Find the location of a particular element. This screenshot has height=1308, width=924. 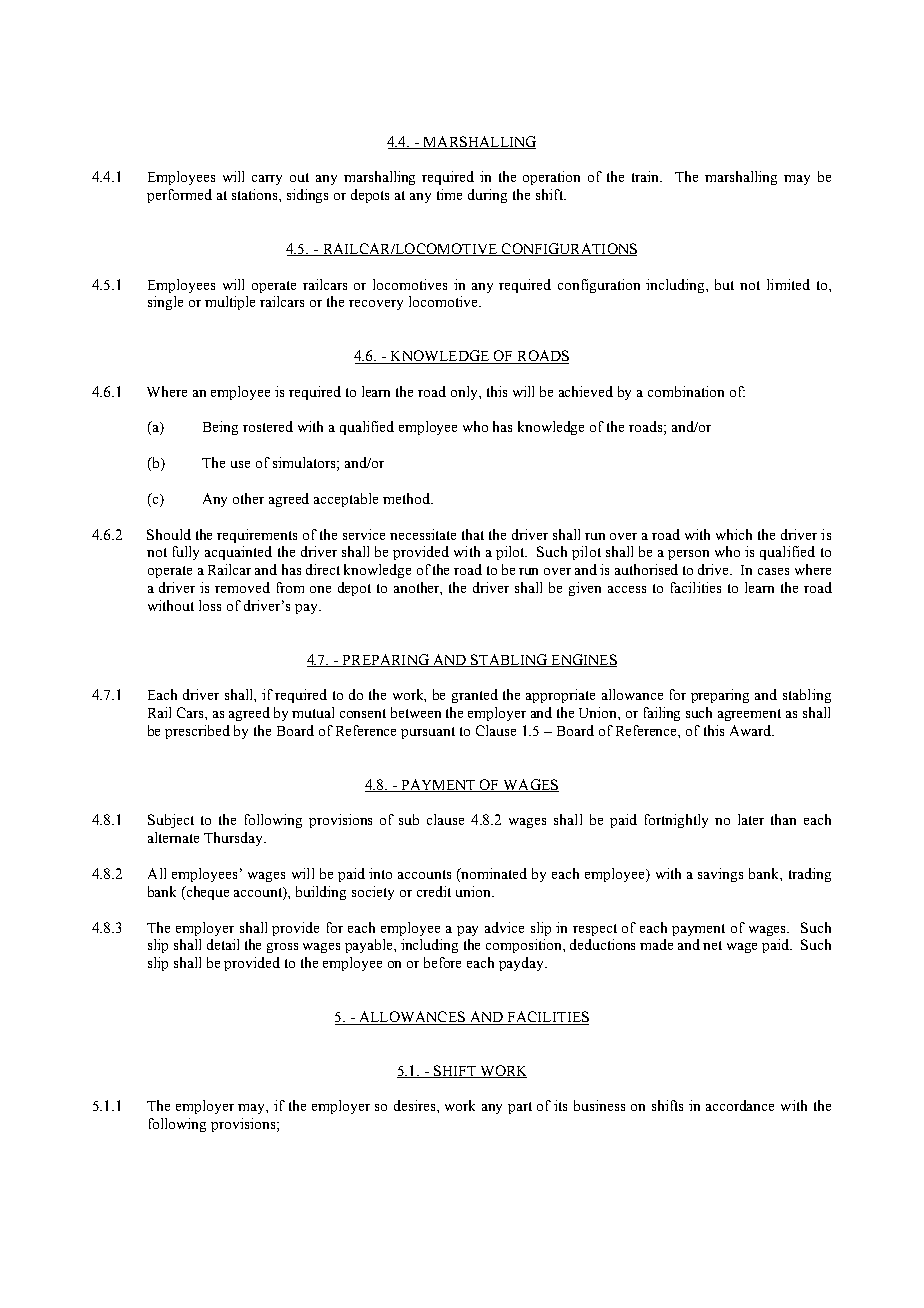

nominated is located at coordinates (493, 873).
